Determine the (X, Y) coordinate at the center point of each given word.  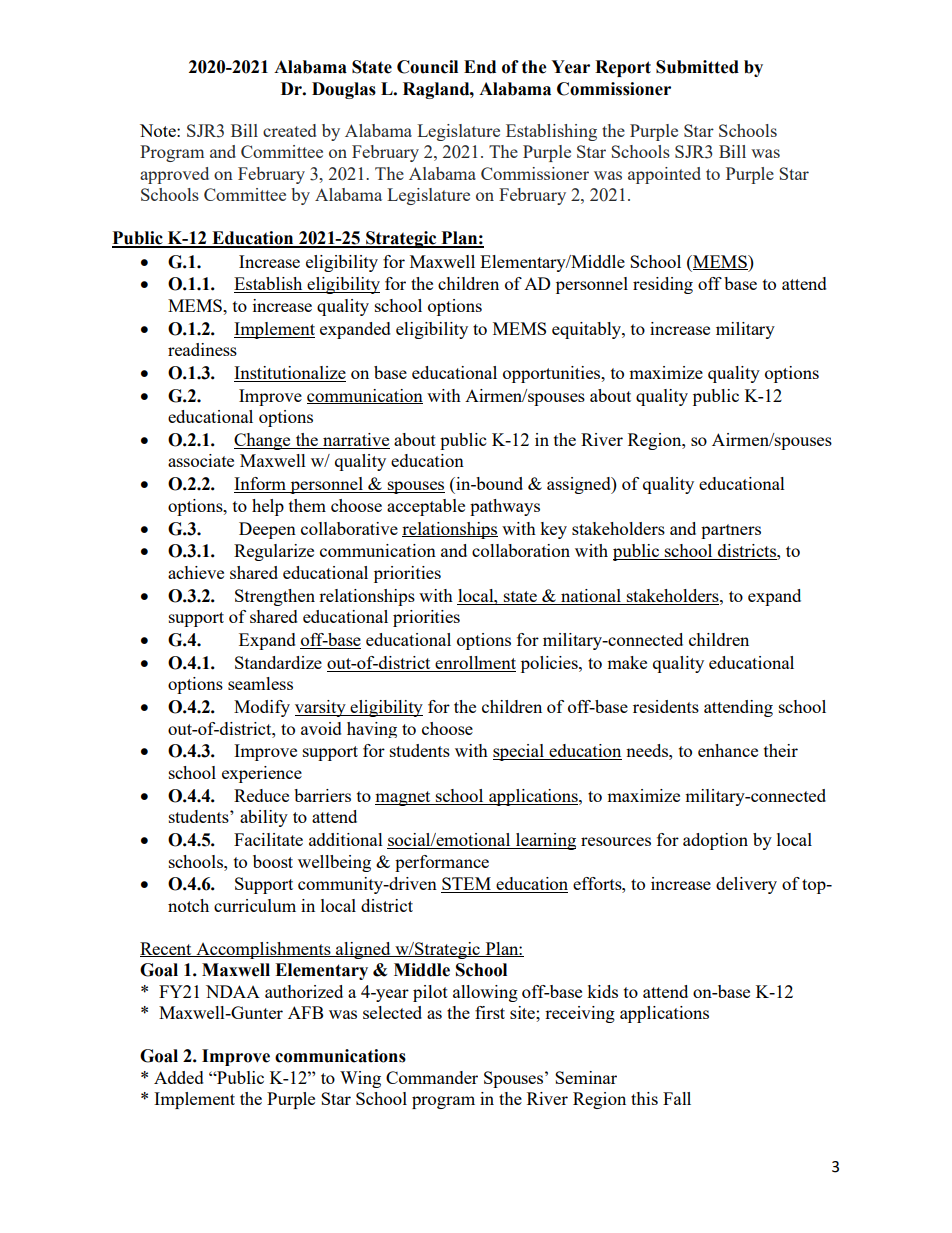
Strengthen (275, 597)
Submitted (697, 67)
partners (731, 531)
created (289, 130)
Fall (677, 1098)
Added (179, 1077)
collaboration (521, 550)
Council (427, 67)
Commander (432, 1077)
